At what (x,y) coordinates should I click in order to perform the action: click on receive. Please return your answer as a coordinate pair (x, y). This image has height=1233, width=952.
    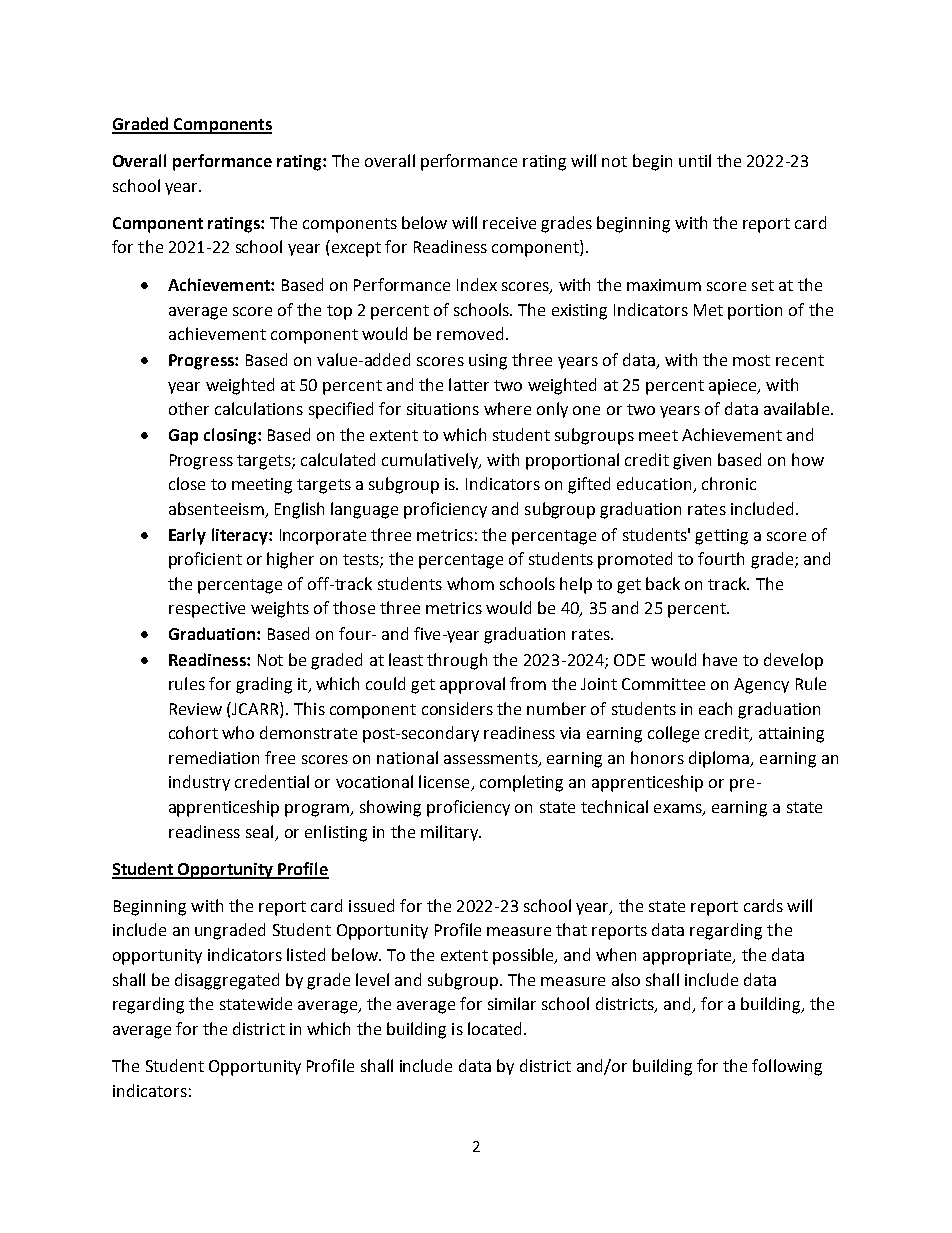
    Looking at the image, I should click on (509, 223).
